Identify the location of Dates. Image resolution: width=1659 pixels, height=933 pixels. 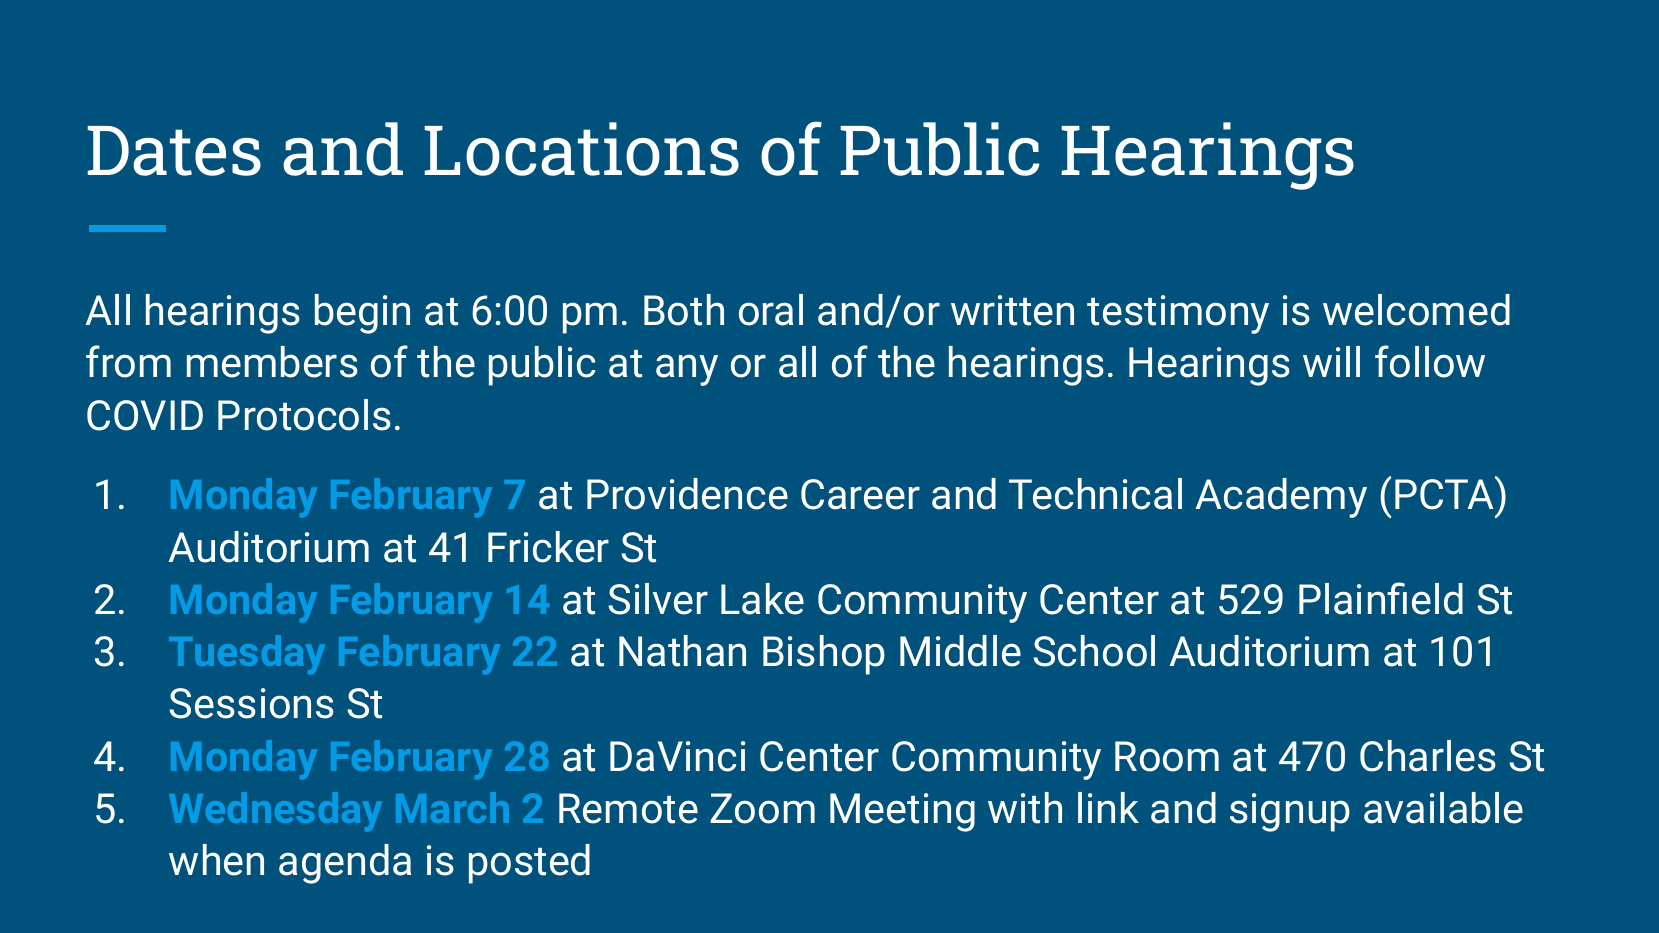
(174, 151).
